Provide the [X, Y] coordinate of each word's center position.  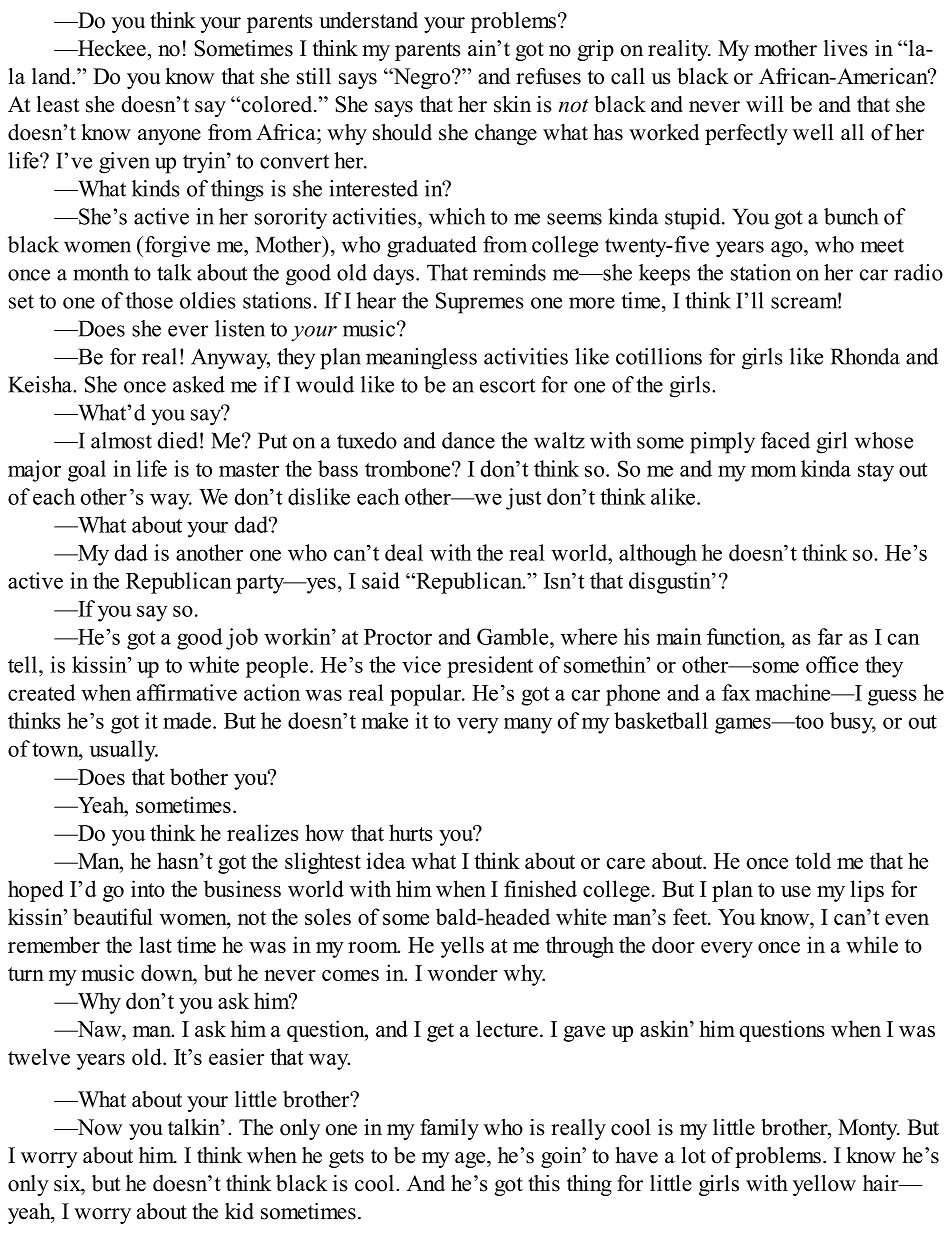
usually [123, 751]
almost [121, 440]
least [58, 104]
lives [846, 48]
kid [239, 1211]
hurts [411, 832]
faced [785, 440]
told [813, 860]
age [471, 1160]
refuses [548, 76]
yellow [824, 1185]
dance [468, 440]
